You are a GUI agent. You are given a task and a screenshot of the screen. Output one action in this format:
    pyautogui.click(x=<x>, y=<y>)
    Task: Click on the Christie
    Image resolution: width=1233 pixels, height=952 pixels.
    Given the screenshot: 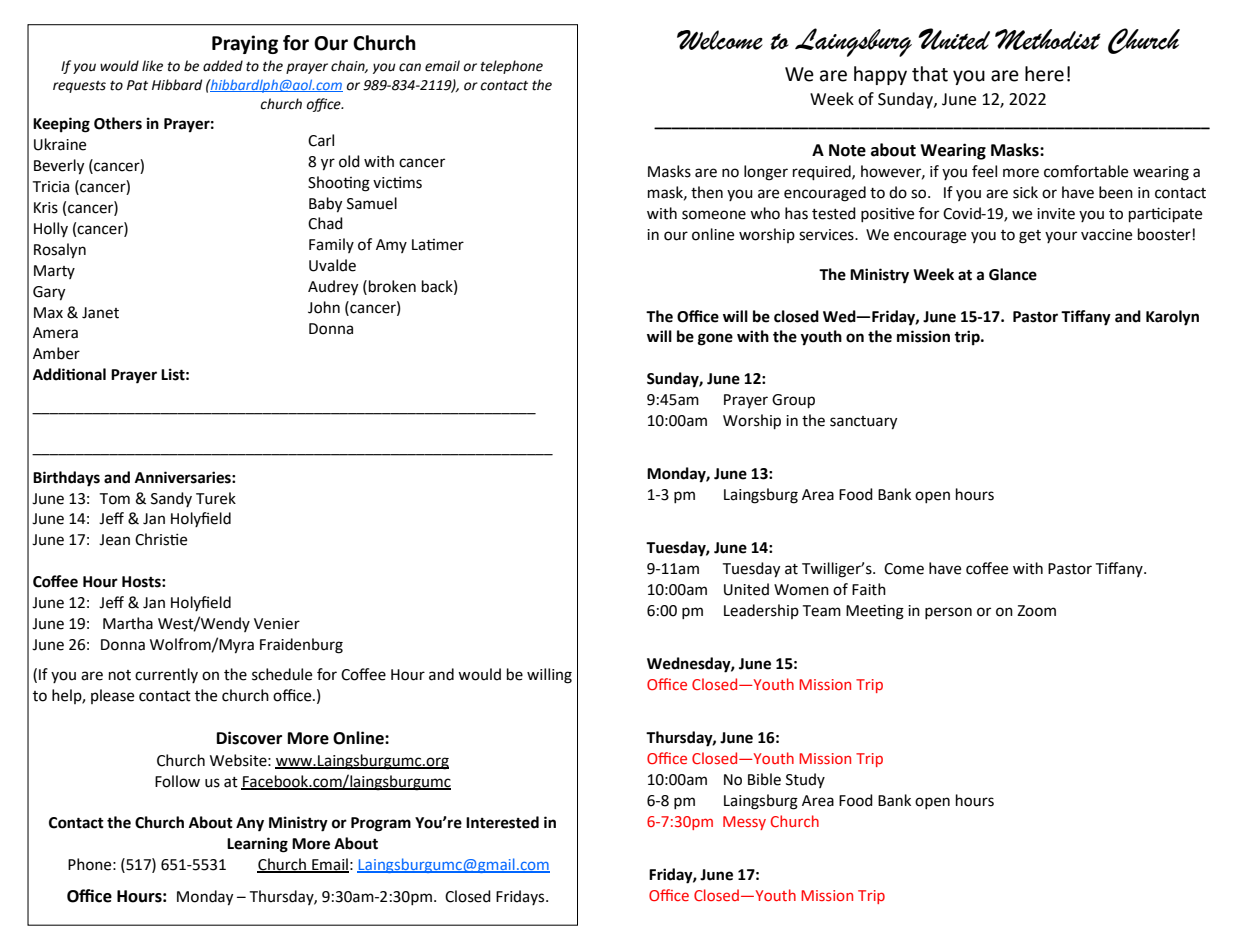 What is the action you would take?
    pyautogui.click(x=161, y=539)
